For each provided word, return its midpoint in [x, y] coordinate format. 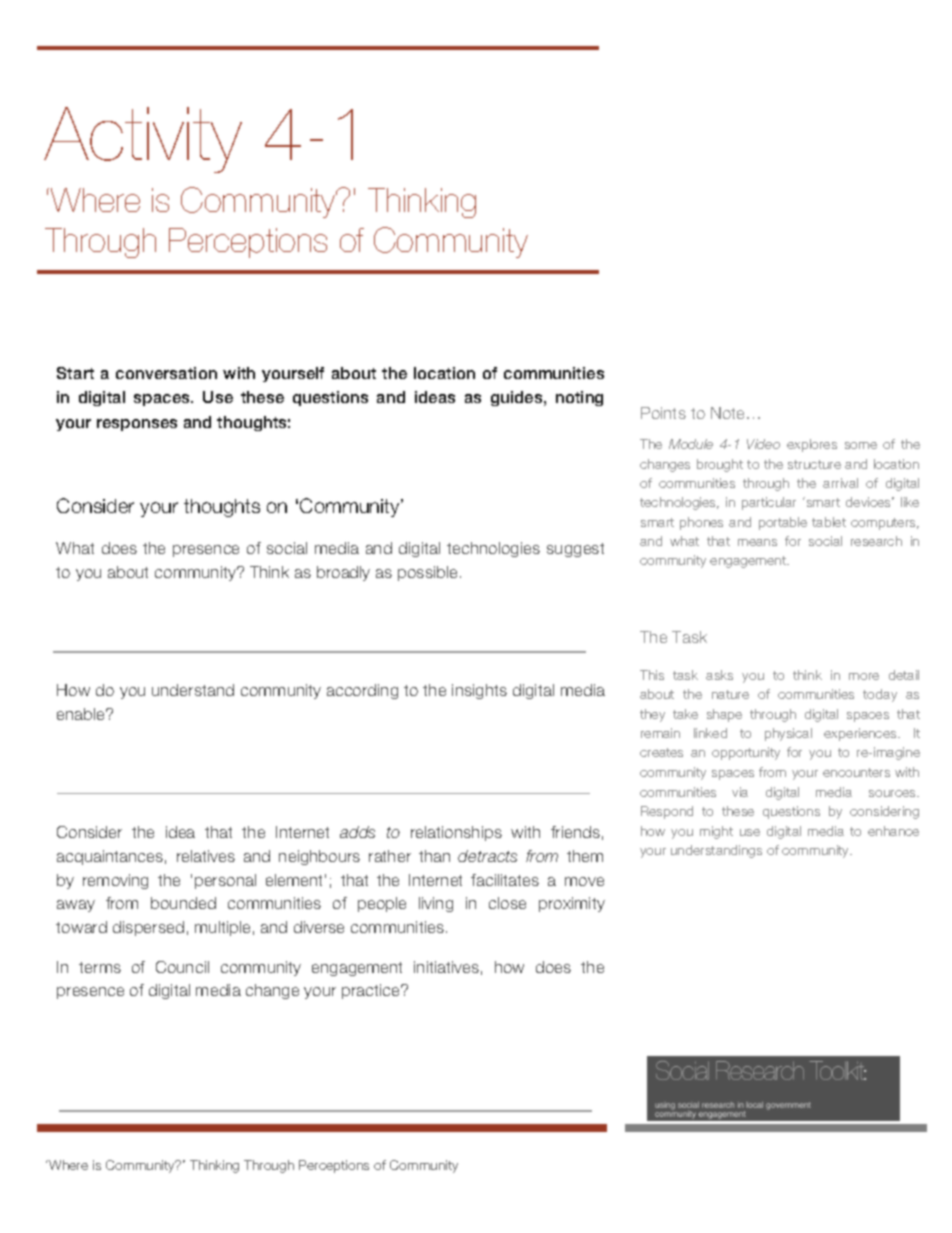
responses [137, 425]
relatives [206, 856]
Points [663, 413]
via [740, 792]
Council [182, 967]
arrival [840, 483]
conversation [166, 373]
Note [729, 413]
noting [579, 398]
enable [82, 714]
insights [479, 691]
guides [518, 398]
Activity [143, 140]
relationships [456, 833]
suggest [575, 550]
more [864, 676]
